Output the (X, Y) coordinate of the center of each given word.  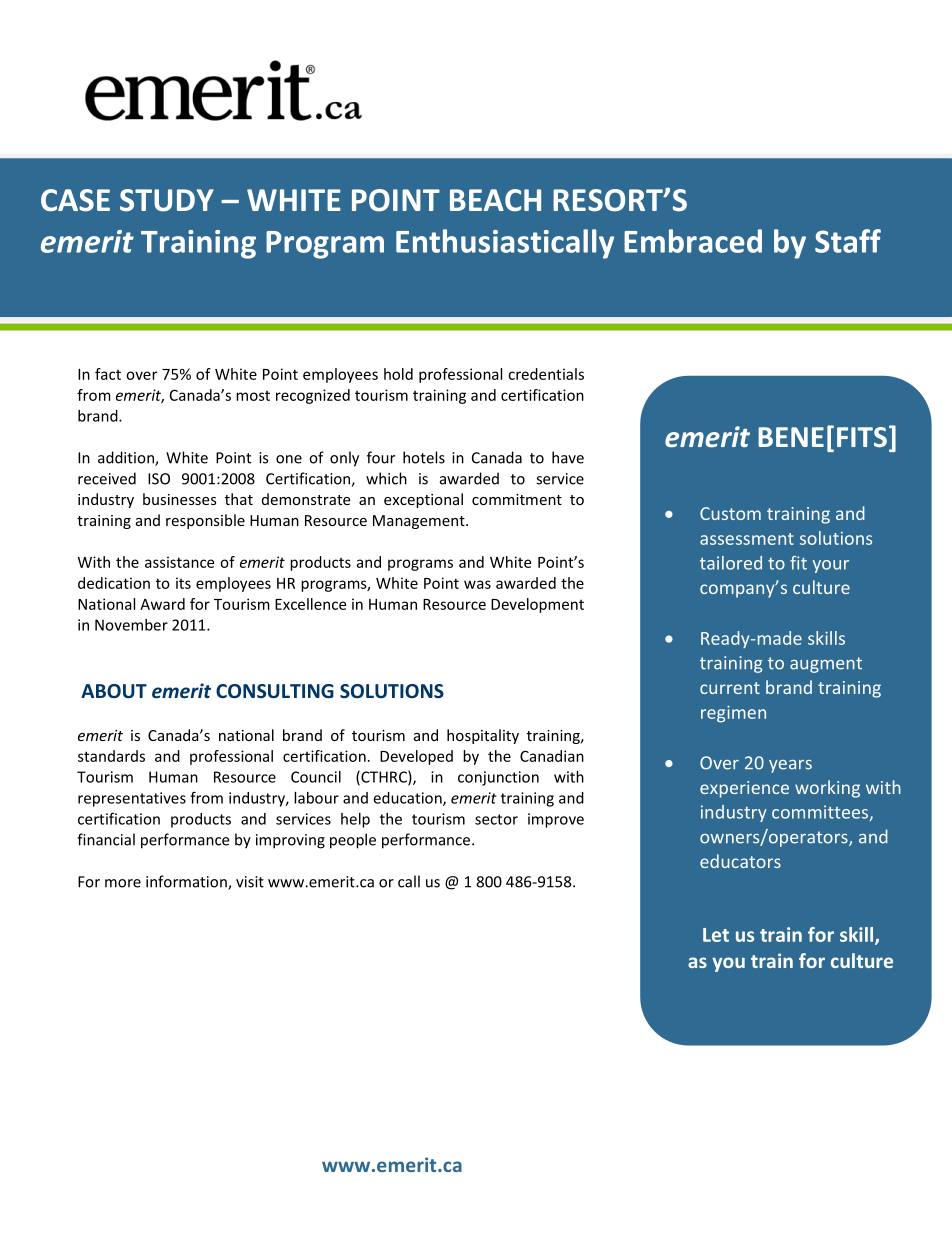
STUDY (167, 200)
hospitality (483, 736)
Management (420, 522)
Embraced (693, 241)
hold (398, 374)
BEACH (495, 200)
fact (108, 374)
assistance (179, 562)
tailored (731, 563)
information (187, 882)
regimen (733, 714)
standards (111, 756)
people (353, 841)
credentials (546, 374)
